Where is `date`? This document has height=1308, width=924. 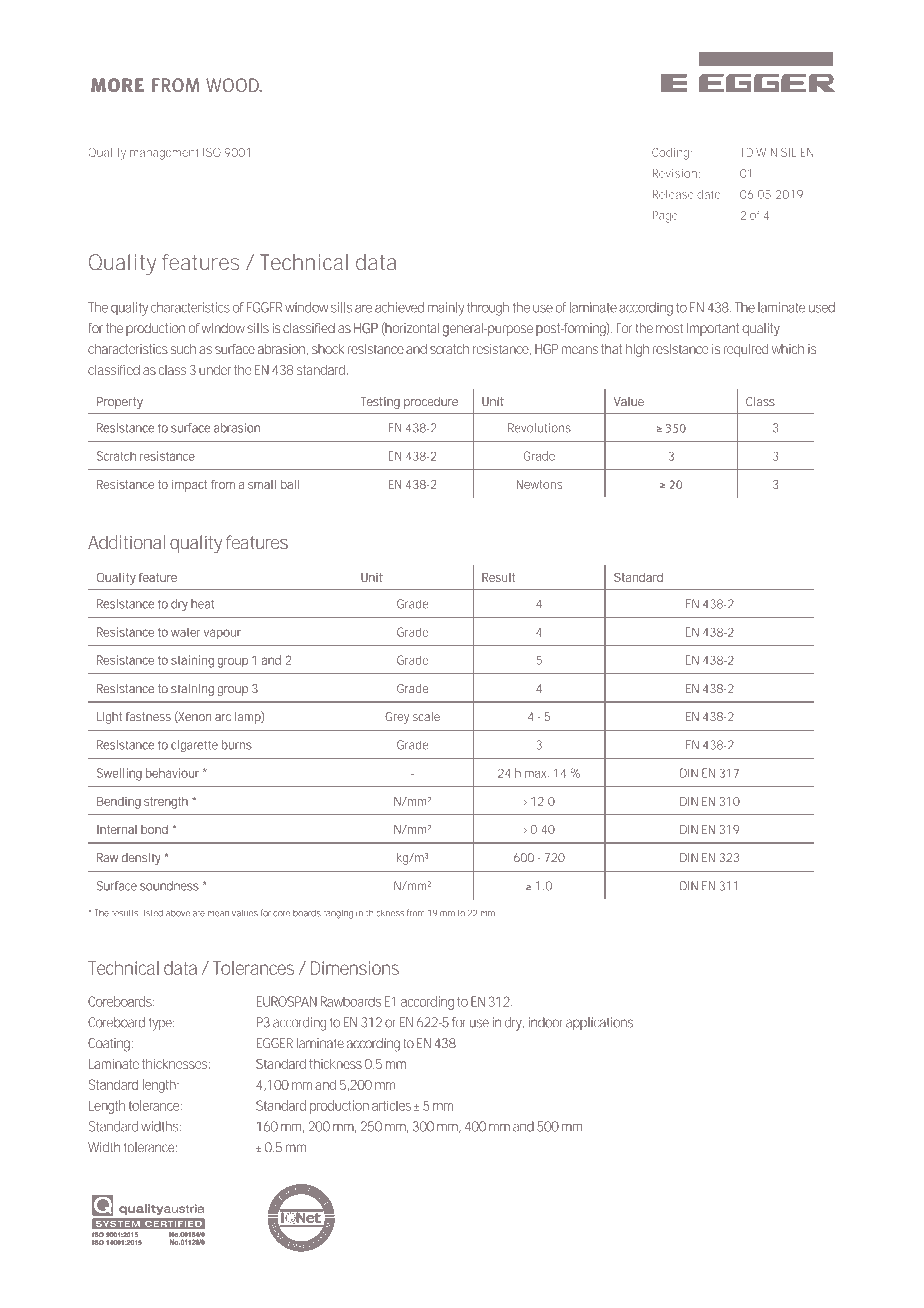 date is located at coordinates (710, 194).
